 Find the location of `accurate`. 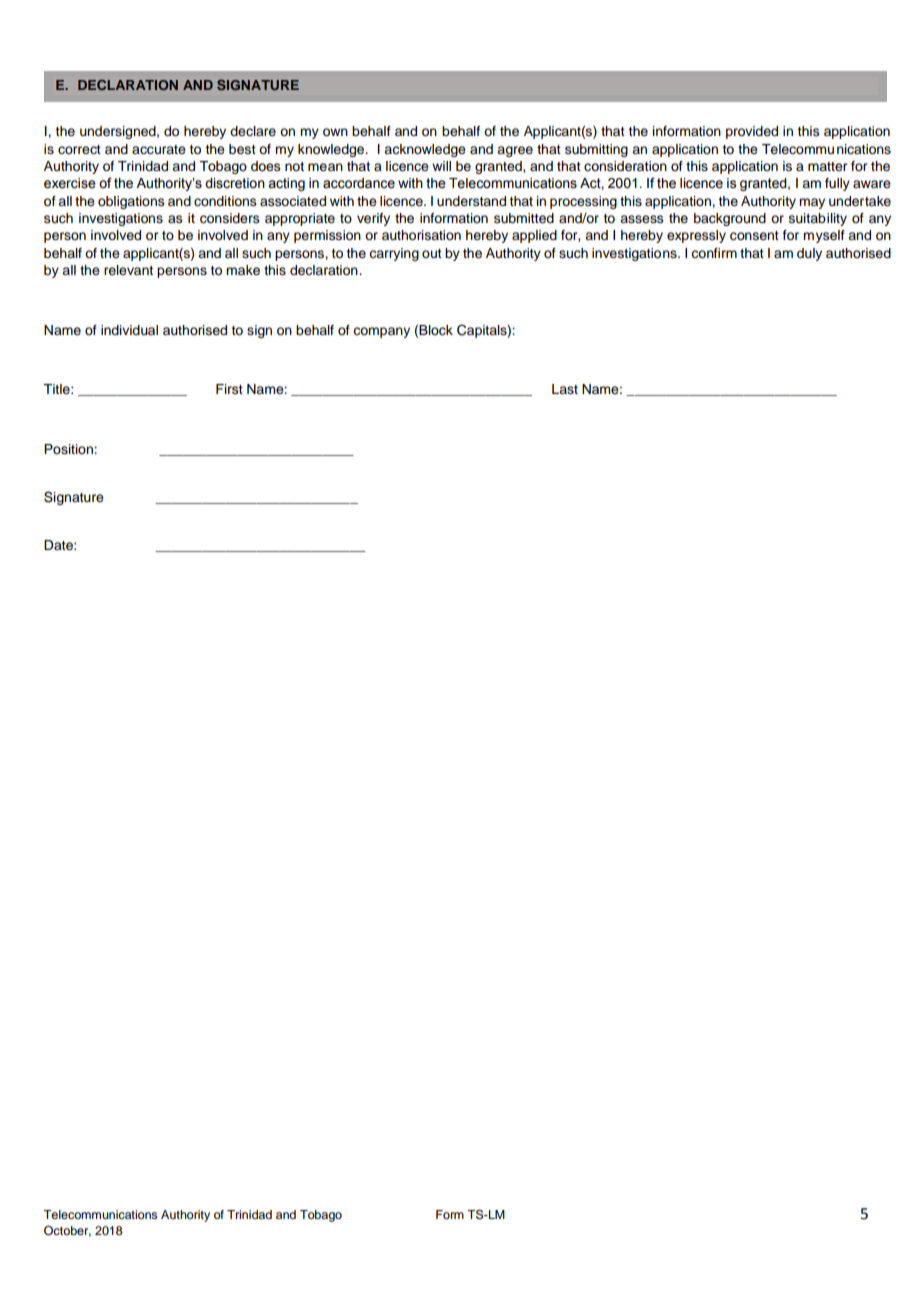

accurate is located at coordinates (159, 150).
